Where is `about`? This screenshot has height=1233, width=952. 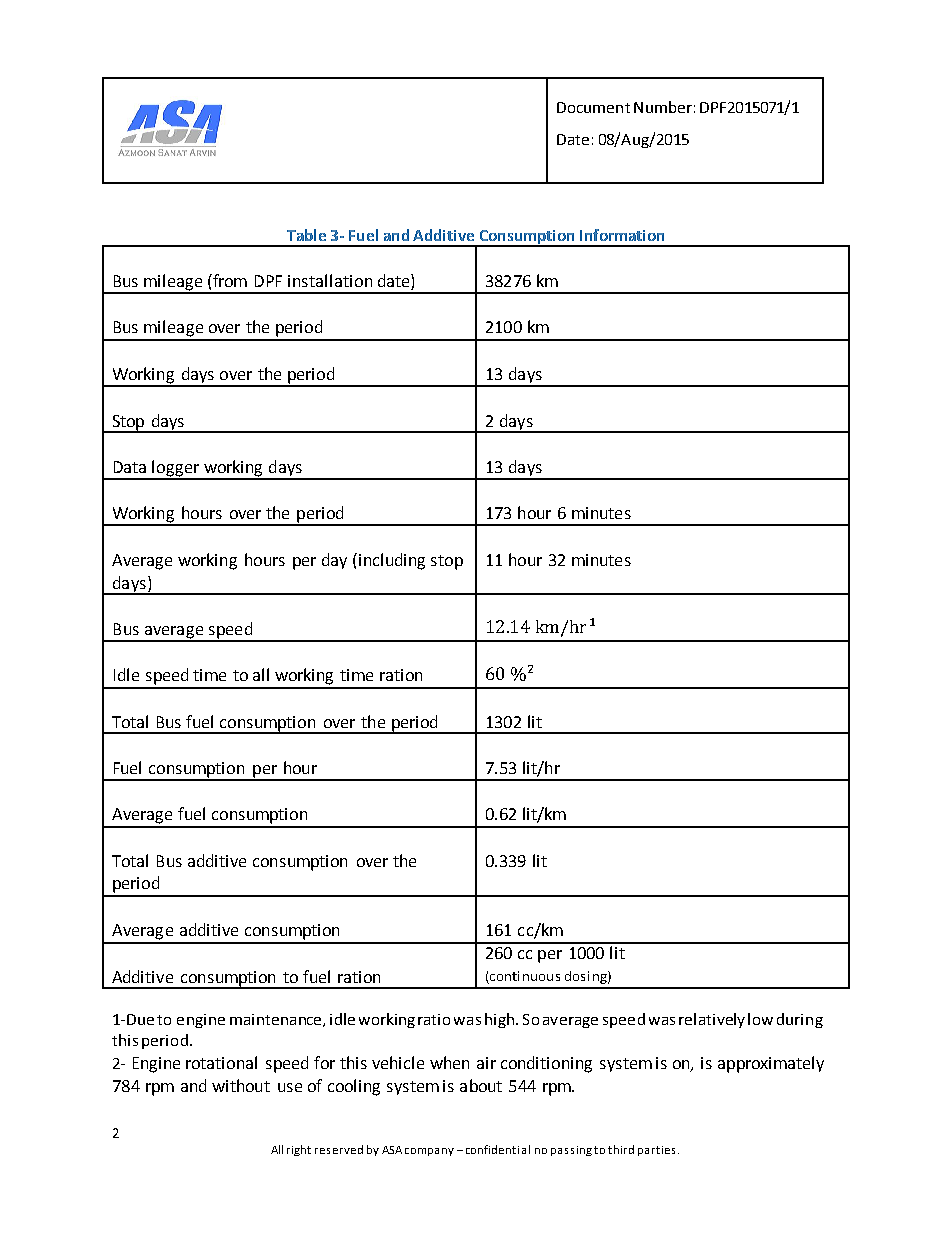
about is located at coordinates (481, 1085).
